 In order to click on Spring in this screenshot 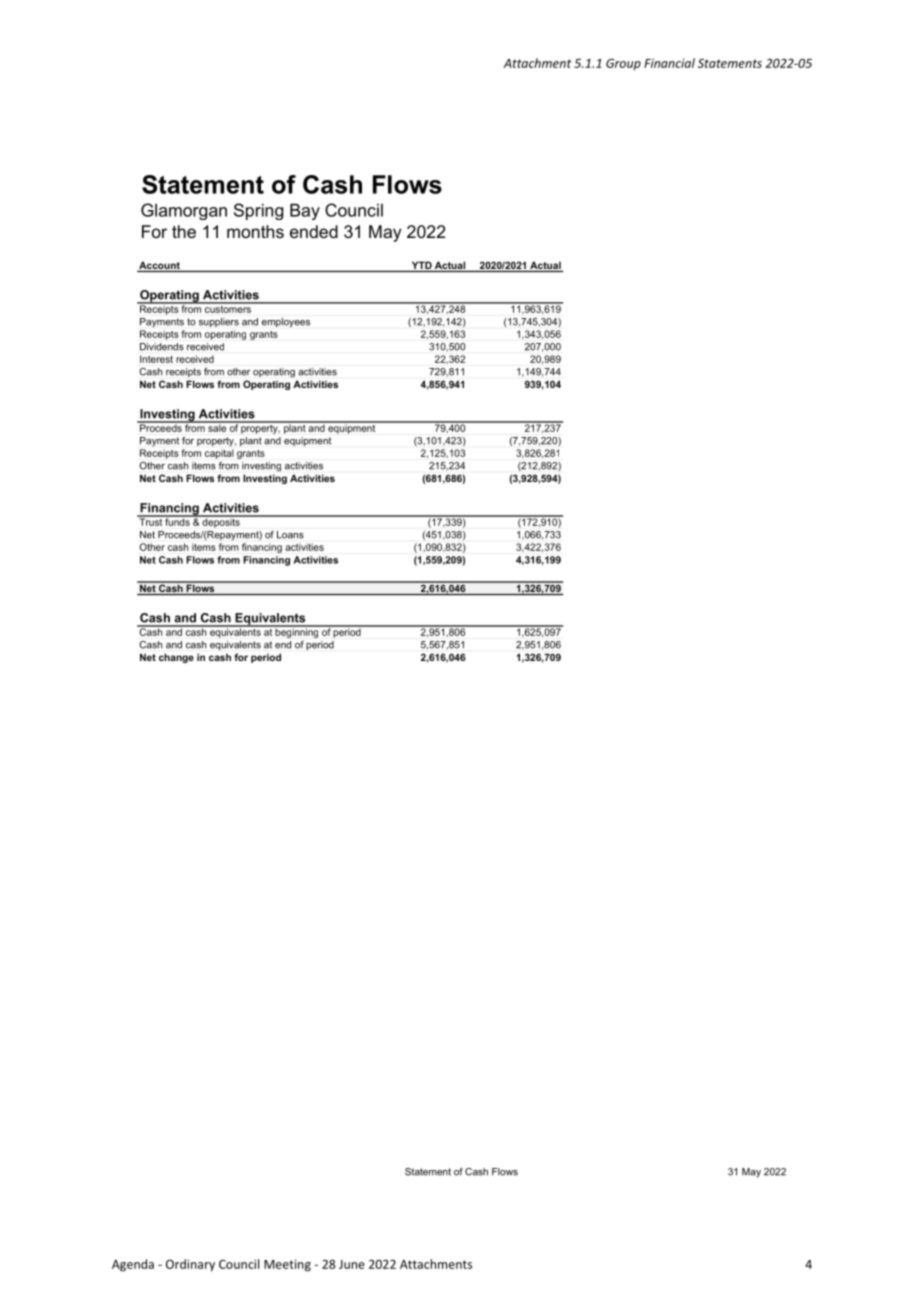, I will do `click(258, 211)`.
